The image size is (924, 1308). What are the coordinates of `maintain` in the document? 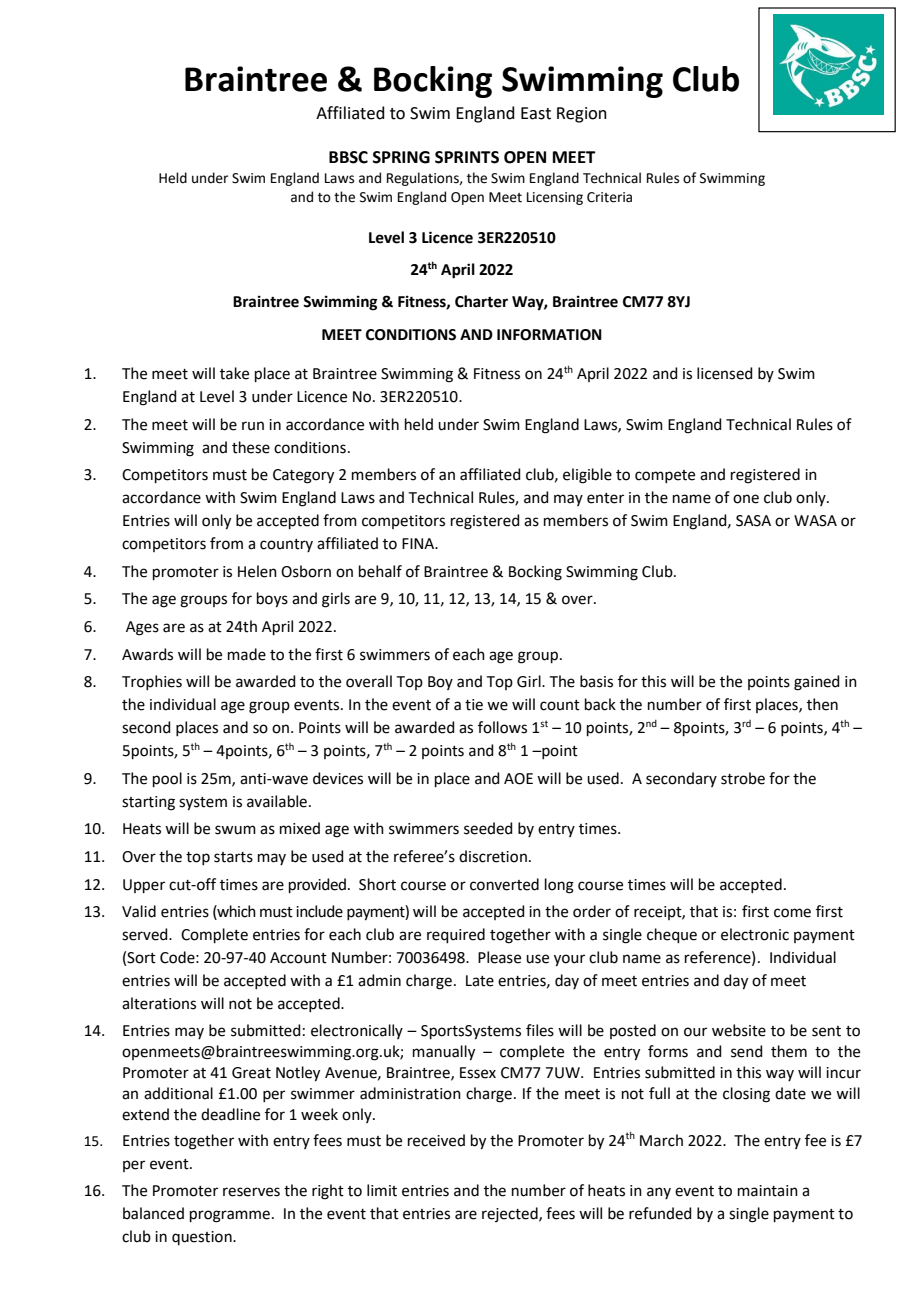 It's located at (768, 1191).
